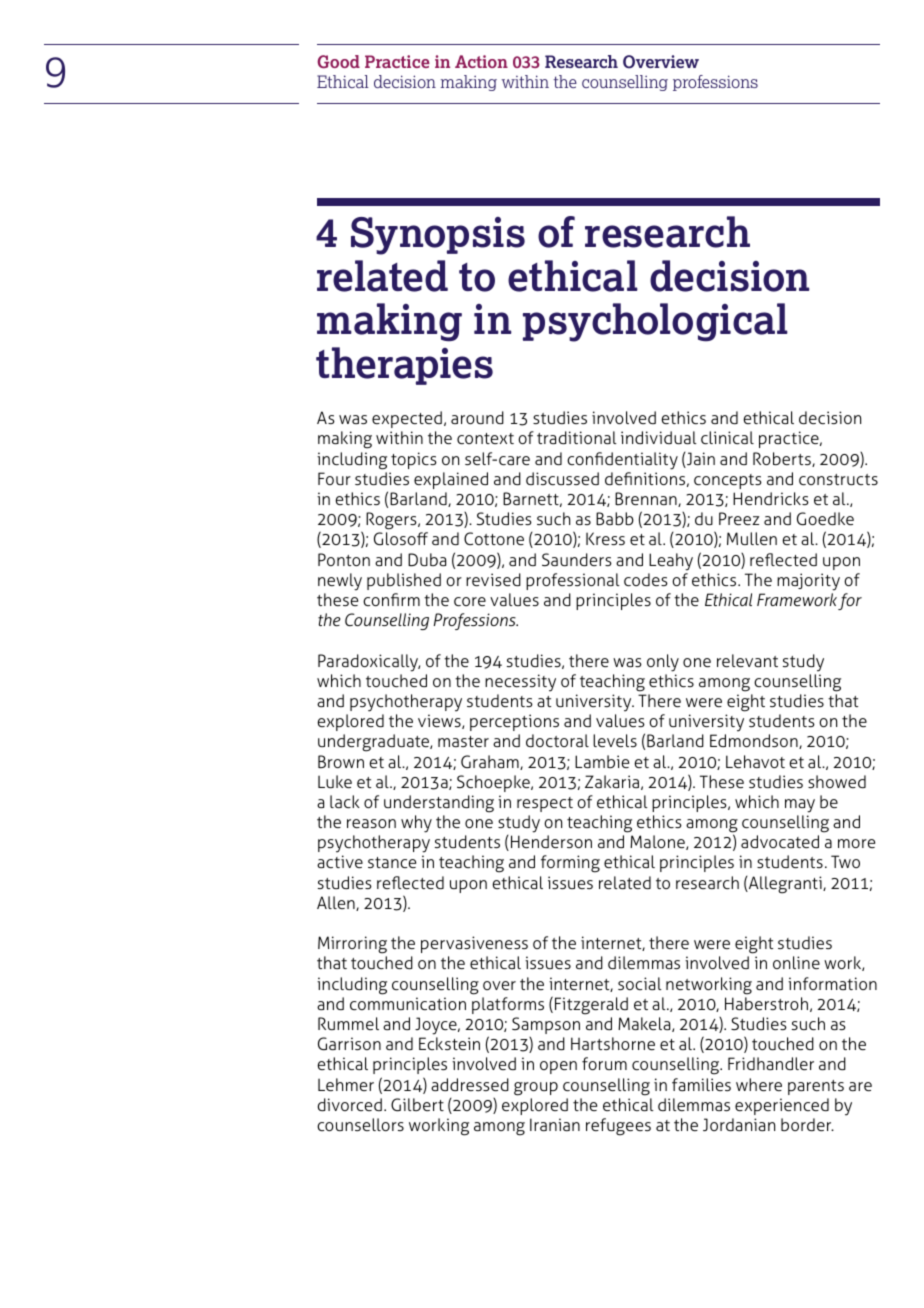 This document has height=1308, width=924. Describe the element at coordinates (782, 1106) in the document. I see `experienced` at that location.
